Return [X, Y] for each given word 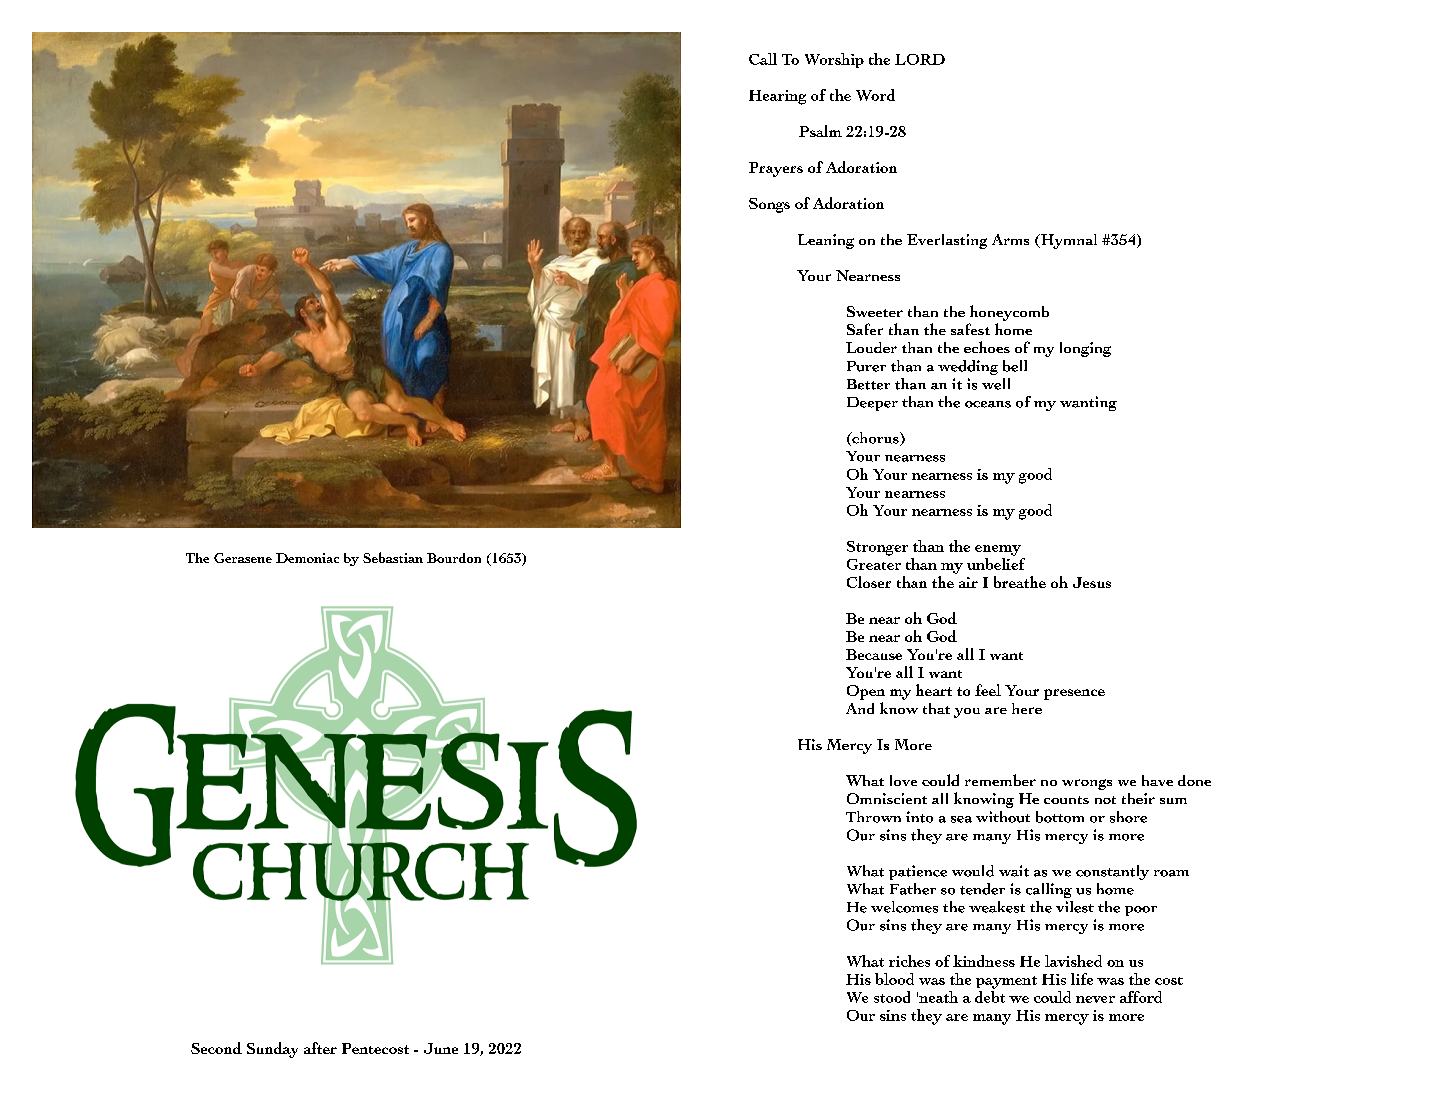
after [320, 1048]
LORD [920, 59]
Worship [834, 60]
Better [868, 384]
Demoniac [307, 558]
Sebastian [393, 557]
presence [1074, 694]
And [860, 708]
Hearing [777, 97]
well [996, 384]
